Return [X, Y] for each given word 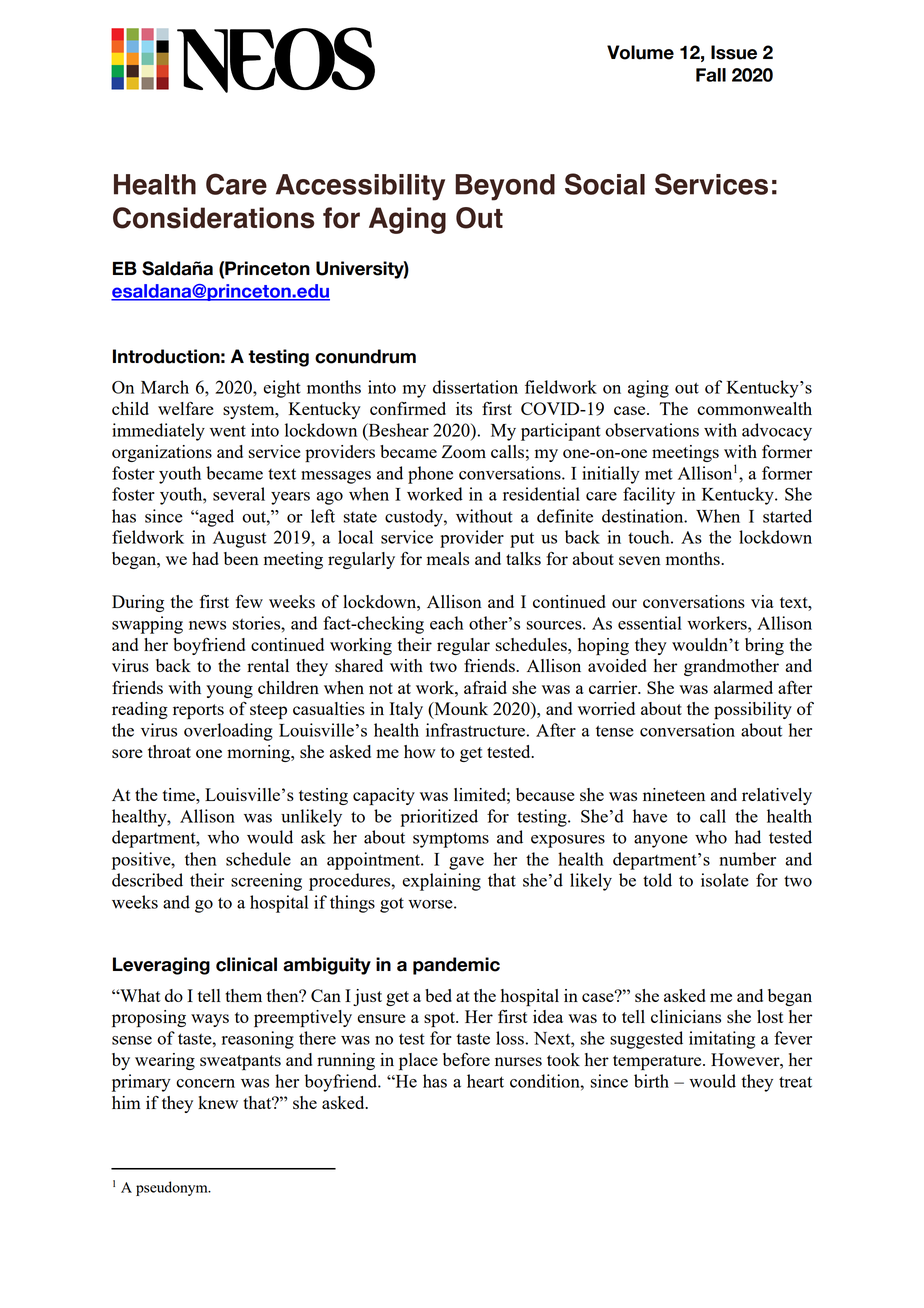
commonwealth [754, 408]
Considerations [214, 218]
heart [485, 1081]
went [228, 431]
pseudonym [173, 1188]
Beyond [505, 187]
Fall [711, 75]
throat [169, 751]
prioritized [439, 818]
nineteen [674, 794]
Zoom [464, 451]
